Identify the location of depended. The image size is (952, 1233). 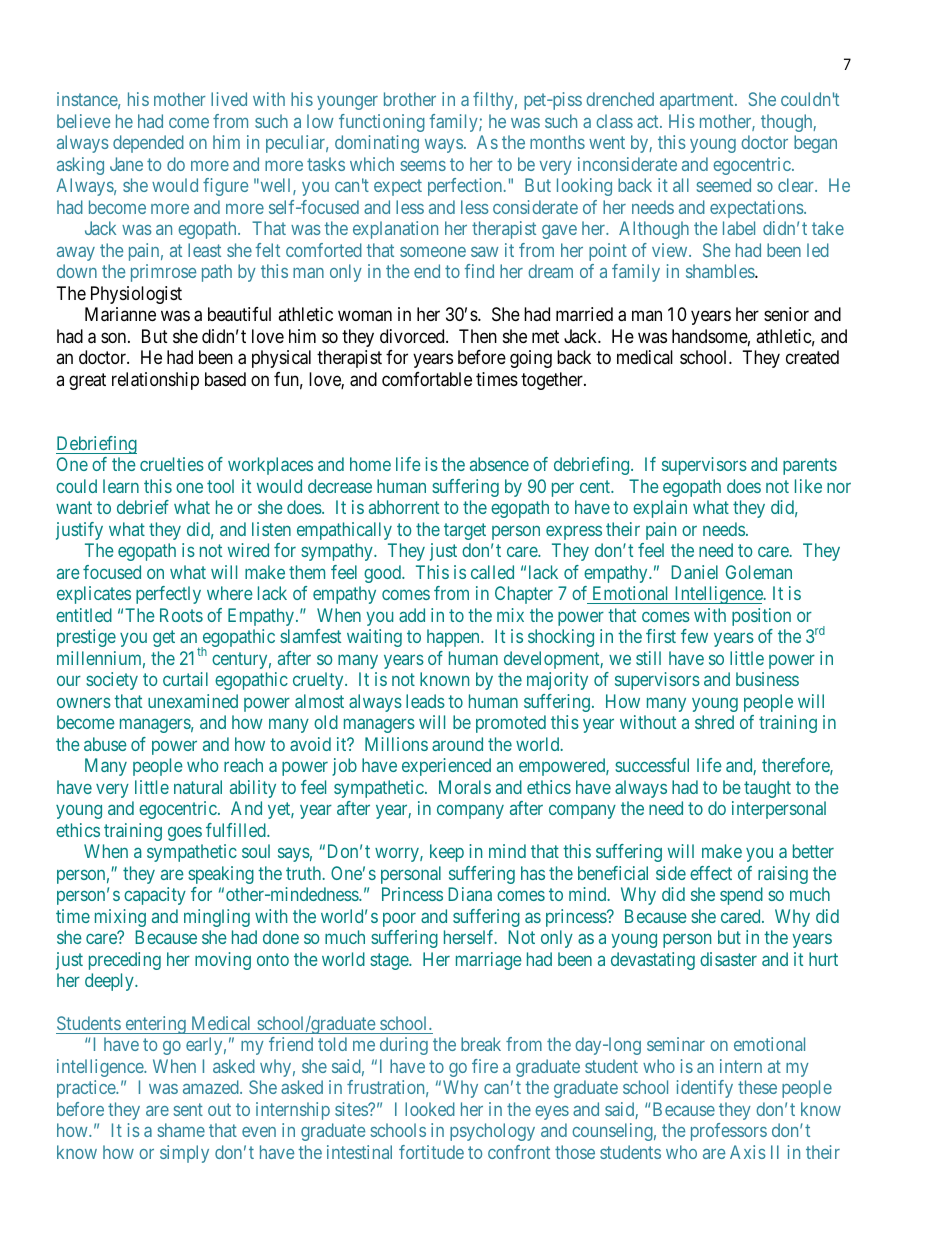
(148, 144).
